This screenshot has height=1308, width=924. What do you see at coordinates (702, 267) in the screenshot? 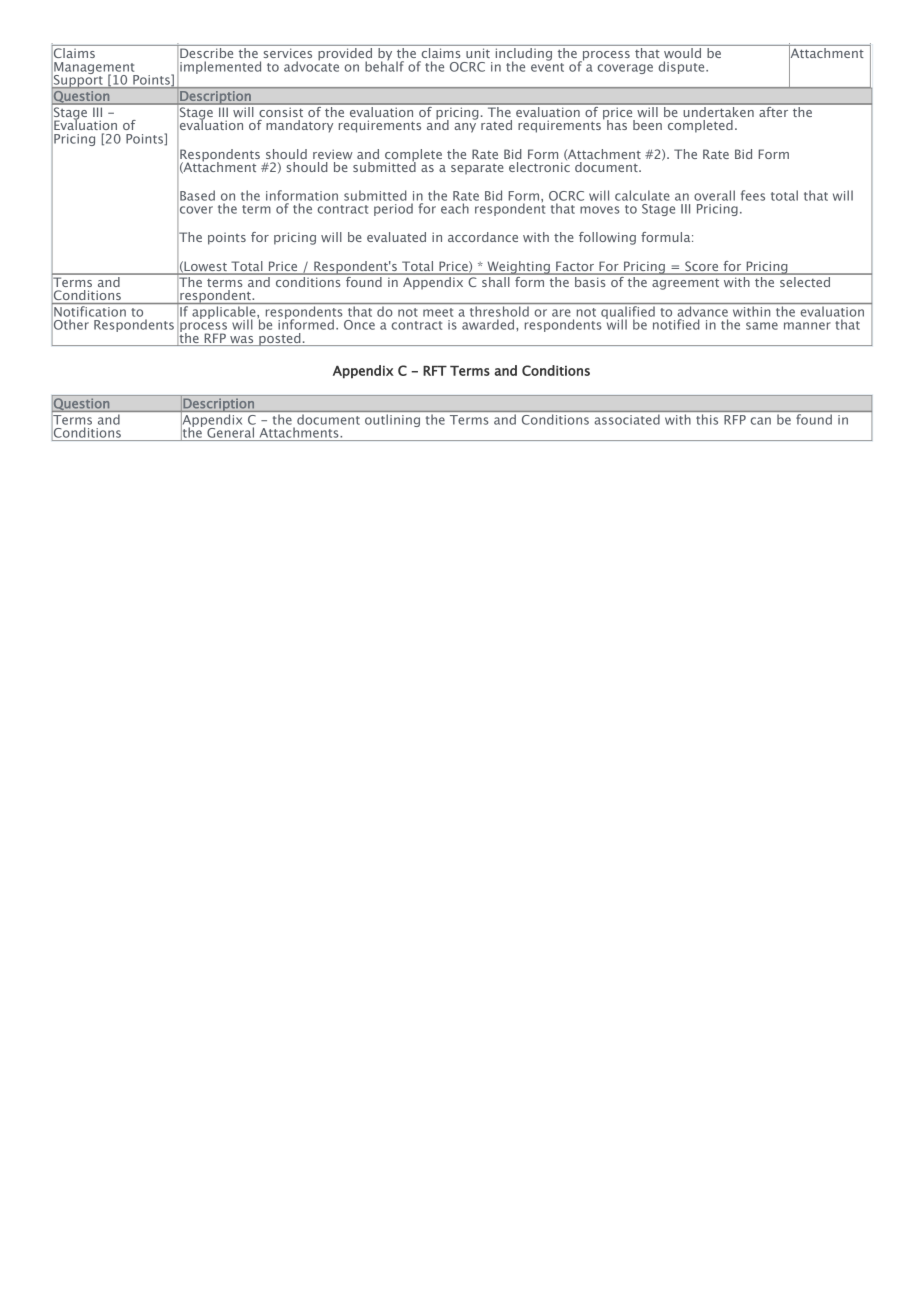
I see `Score` at bounding box center [702, 267].
